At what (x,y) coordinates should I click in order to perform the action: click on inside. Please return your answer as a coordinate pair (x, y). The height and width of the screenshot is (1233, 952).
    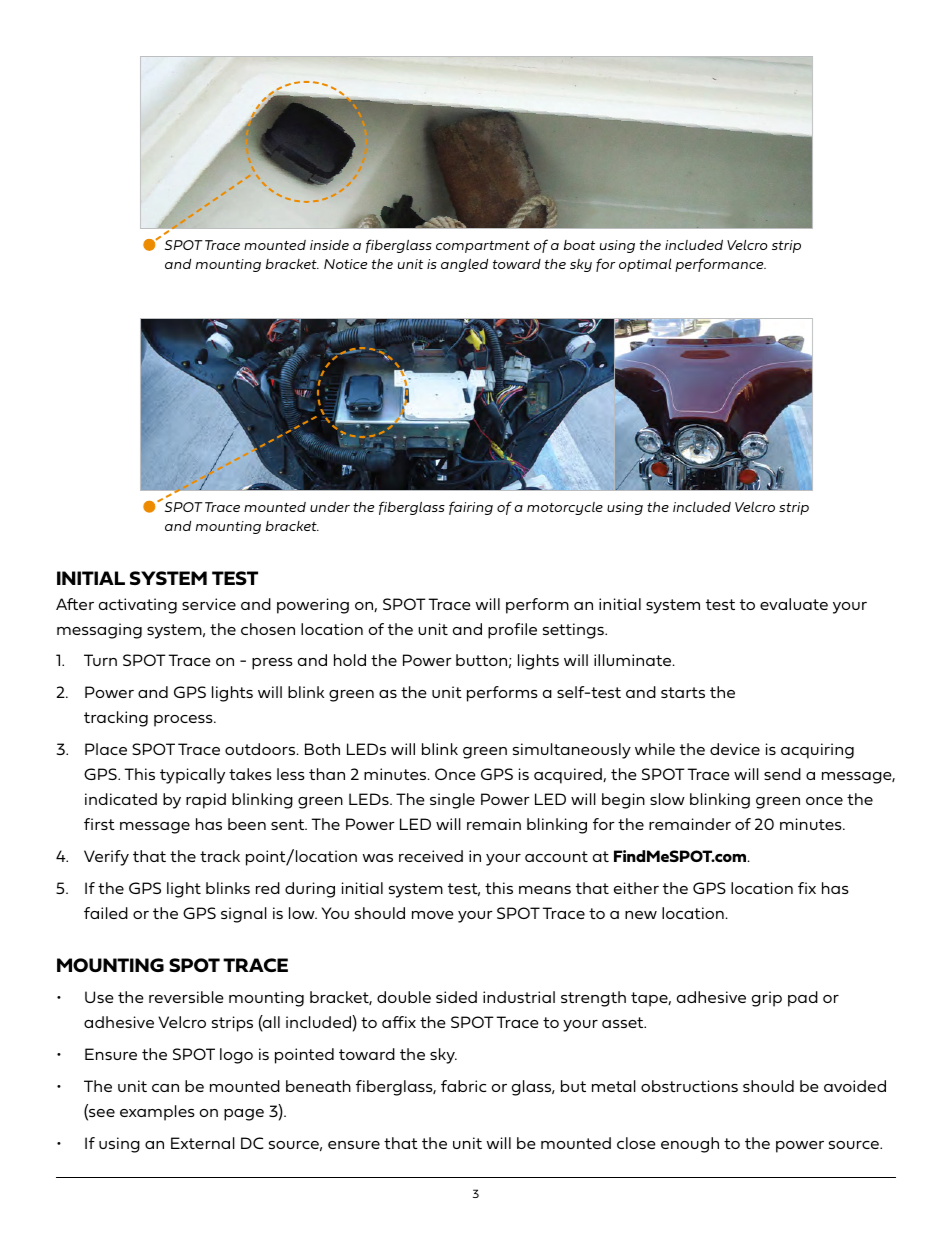
    Looking at the image, I should click on (329, 245).
